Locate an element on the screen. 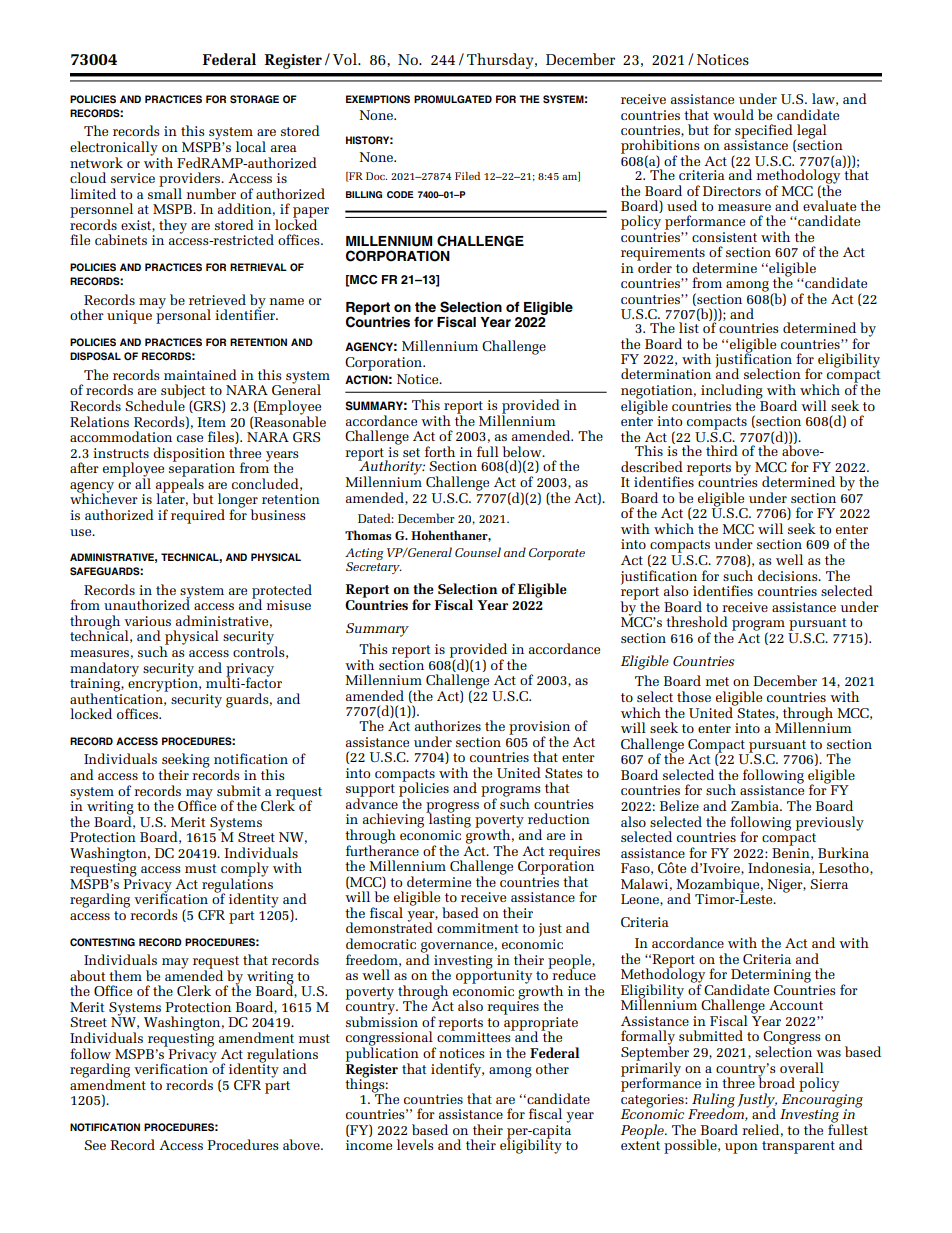 This screenshot has width=952, height=1233. third is located at coordinates (722, 450).
